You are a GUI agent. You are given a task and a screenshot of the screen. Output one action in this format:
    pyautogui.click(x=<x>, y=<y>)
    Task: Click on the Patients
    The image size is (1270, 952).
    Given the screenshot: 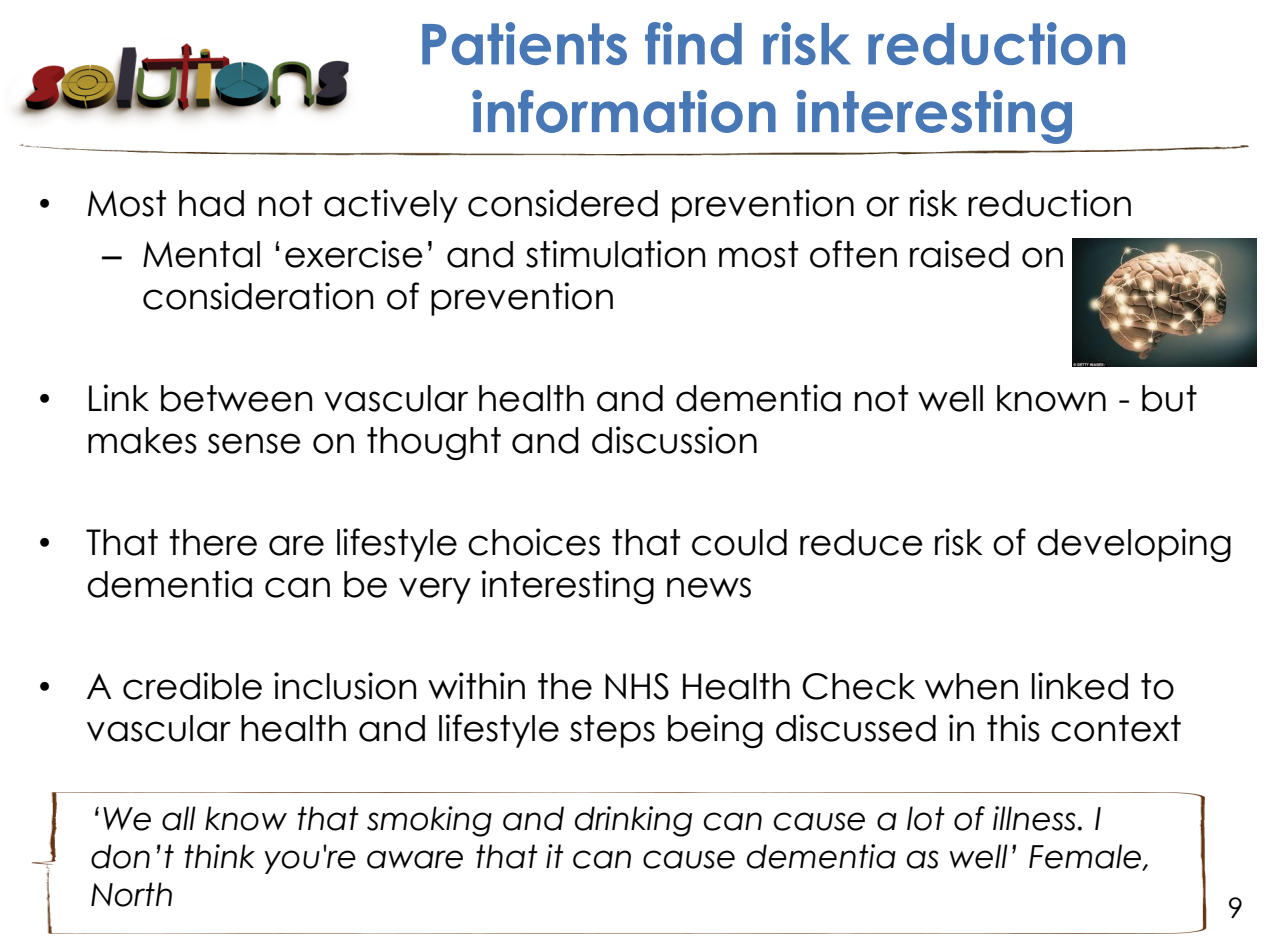 What is the action you would take?
    pyautogui.click(x=524, y=43)
